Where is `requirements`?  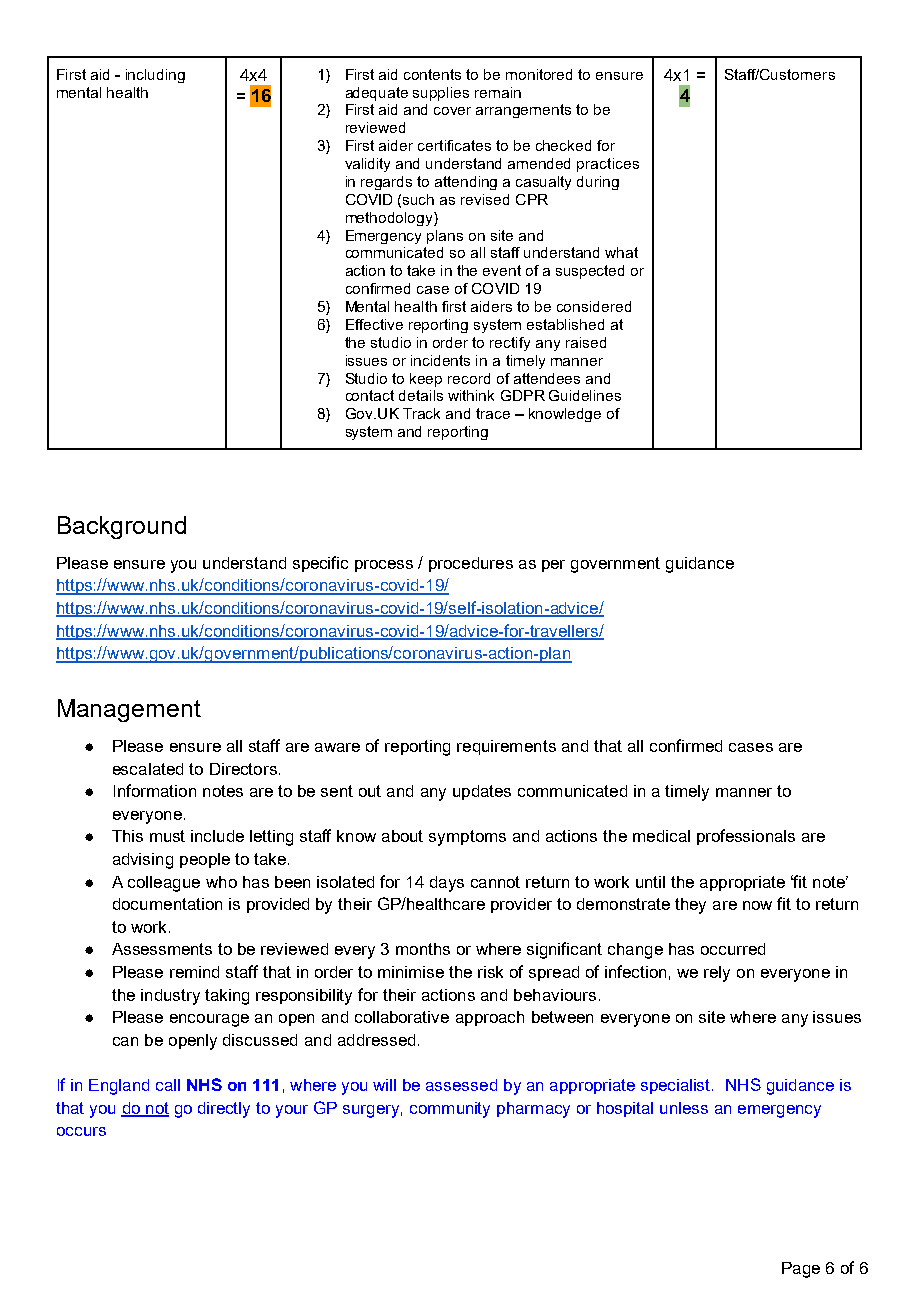
requirements is located at coordinates (506, 747).
